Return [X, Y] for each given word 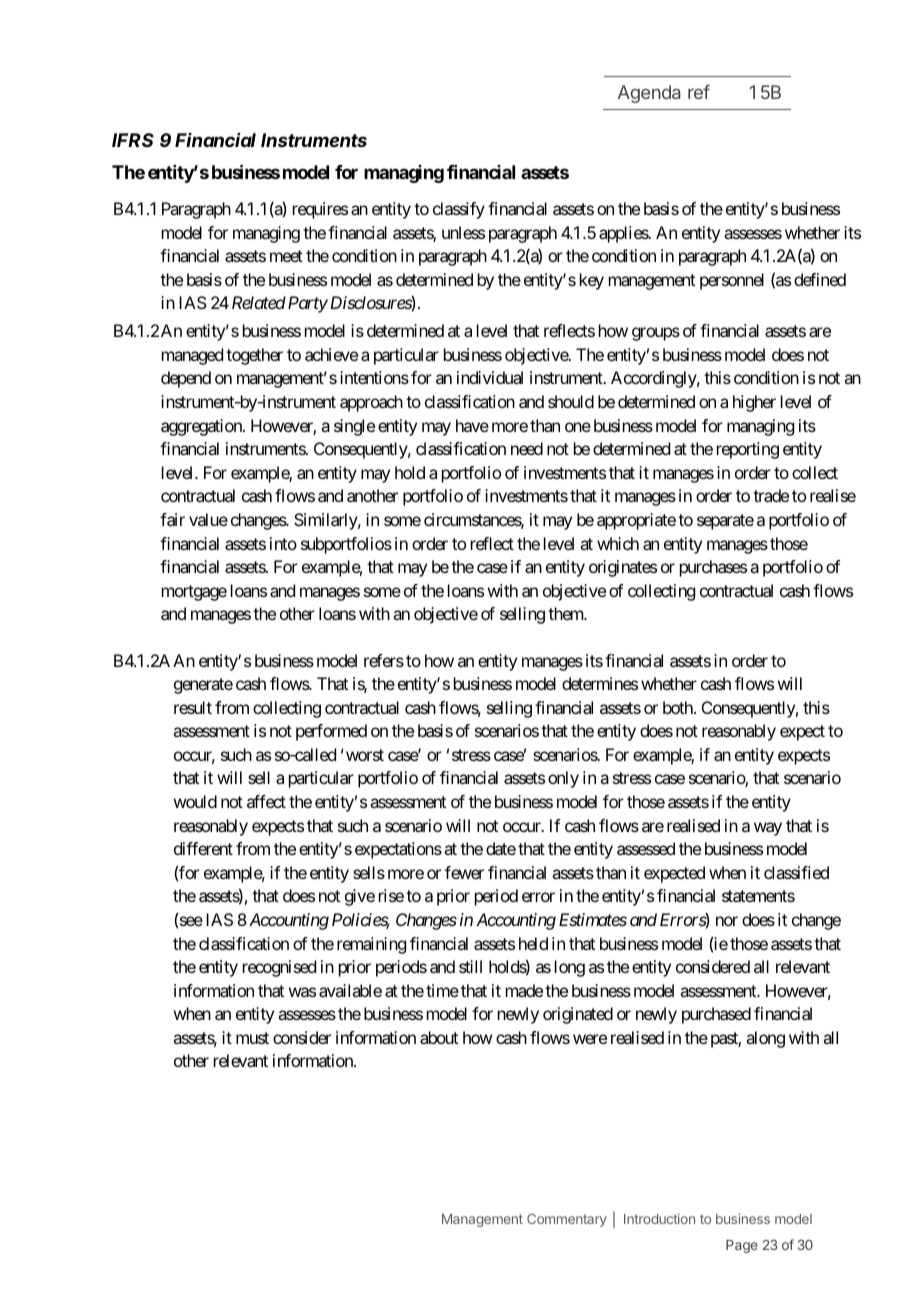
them [566, 613]
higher [754, 403]
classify [459, 210]
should [571, 401]
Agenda [649, 94]
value [208, 519]
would [195, 801]
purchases [713, 568]
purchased [716, 1015]
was [302, 992]
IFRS [133, 140]
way [768, 829]
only [563, 779]
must [252, 1038]
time [442, 990]
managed [192, 356]
